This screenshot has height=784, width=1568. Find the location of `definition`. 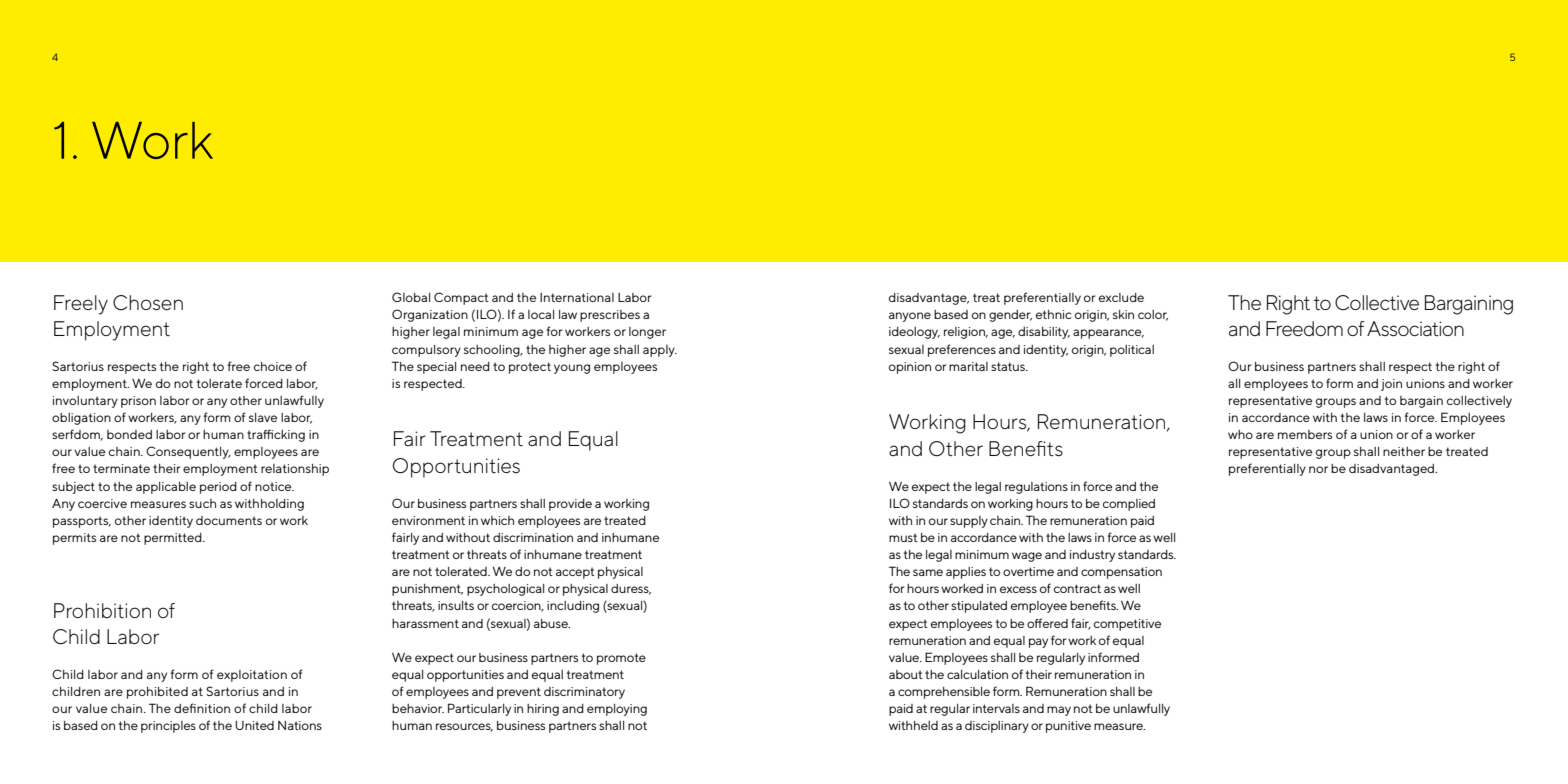

definition is located at coordinates (202, 708).
